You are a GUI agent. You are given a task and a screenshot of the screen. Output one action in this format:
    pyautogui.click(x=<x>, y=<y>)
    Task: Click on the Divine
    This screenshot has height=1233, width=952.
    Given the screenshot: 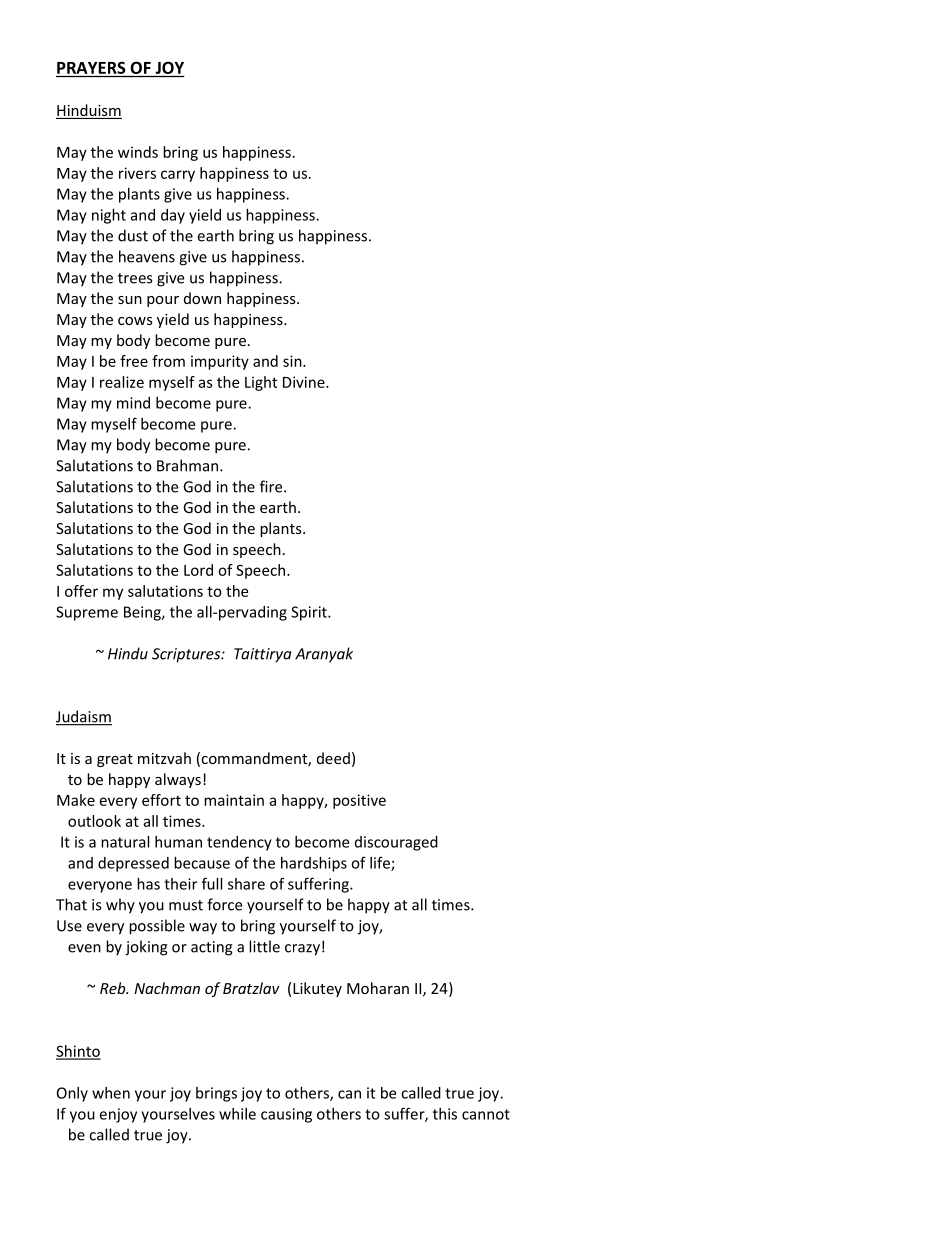 What is the action you would take?
    pyautogui.click(x=305, y=382)
